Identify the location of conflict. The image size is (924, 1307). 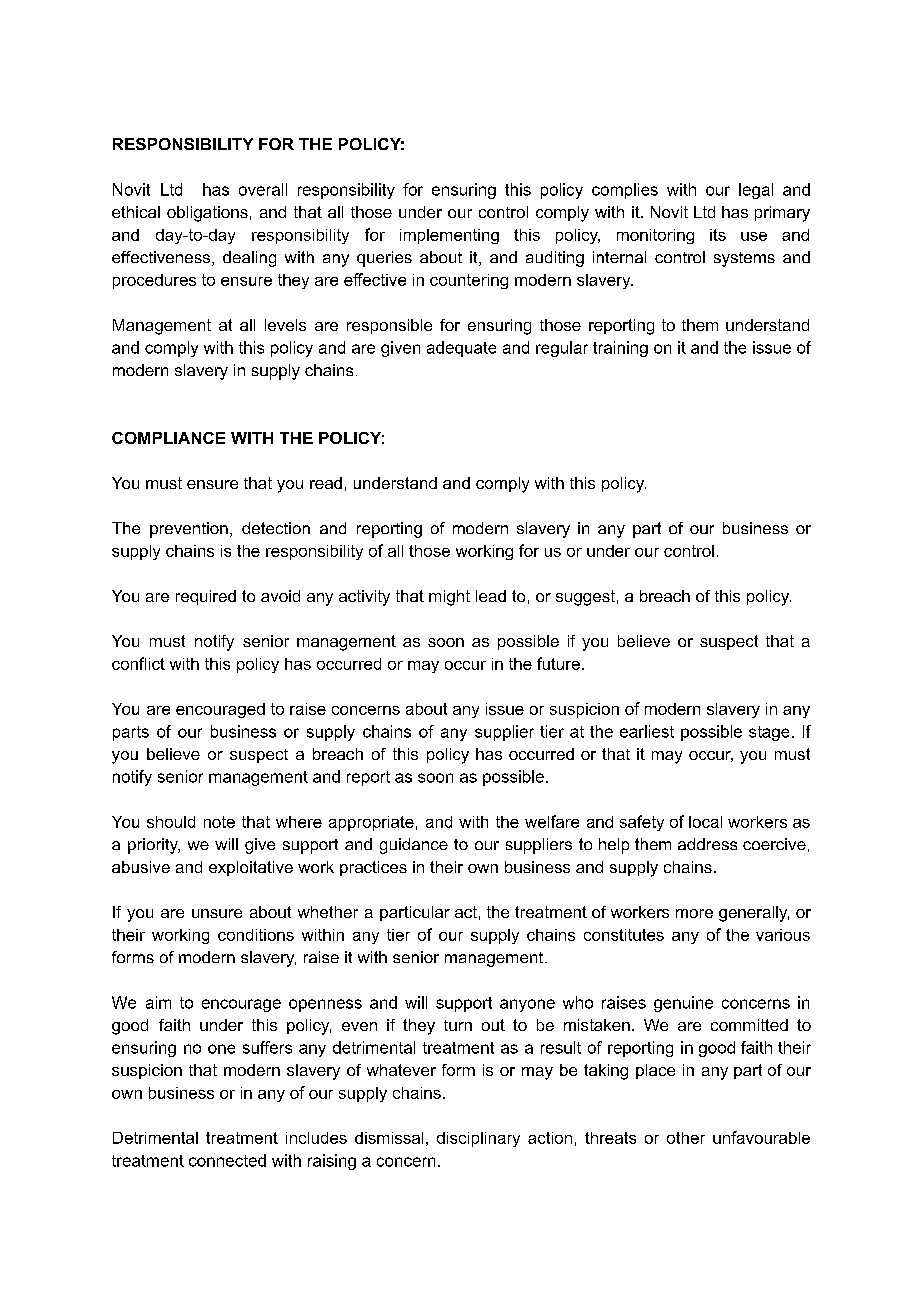
(138, 663).
